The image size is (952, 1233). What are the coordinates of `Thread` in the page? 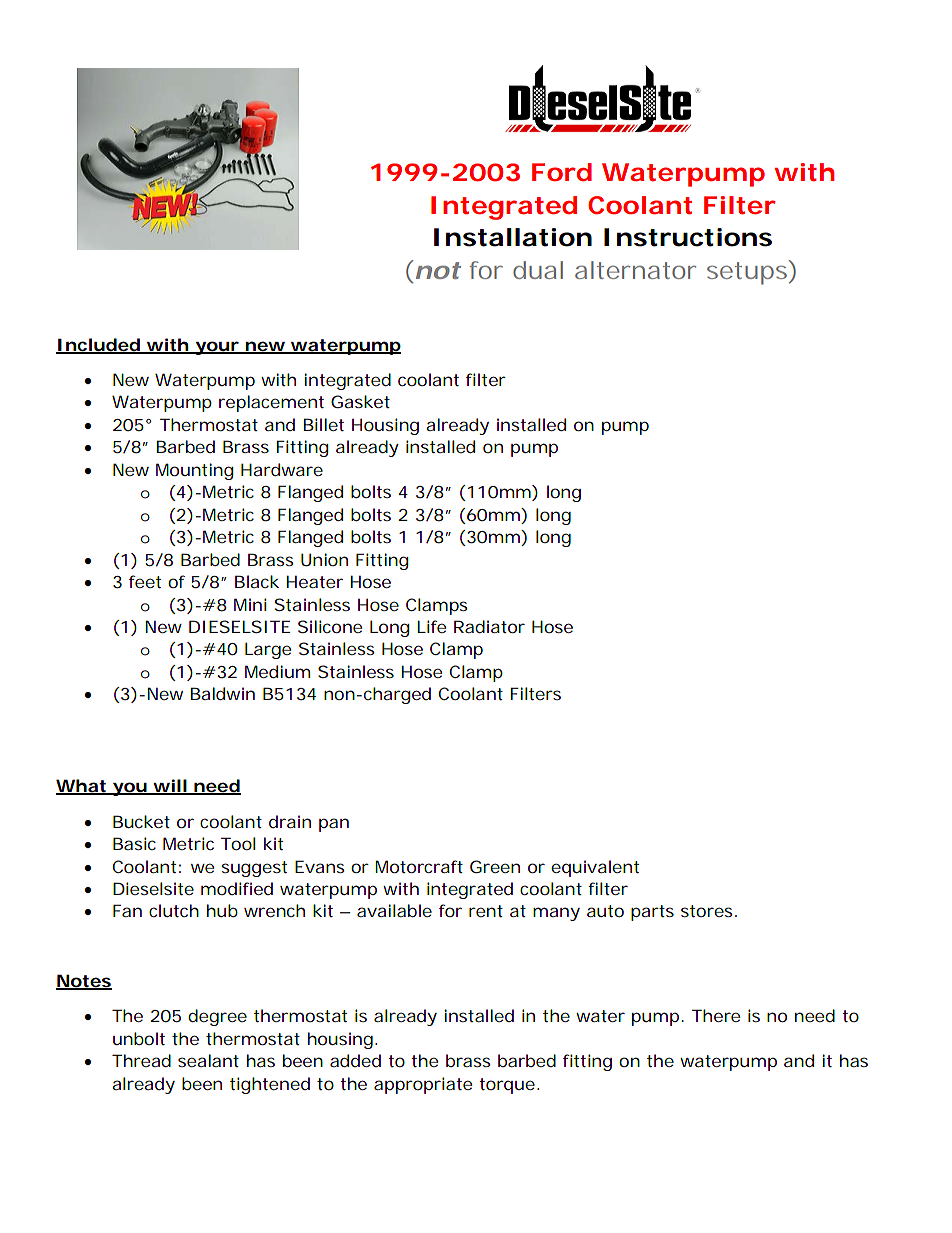 It's located at (141, 1060).
